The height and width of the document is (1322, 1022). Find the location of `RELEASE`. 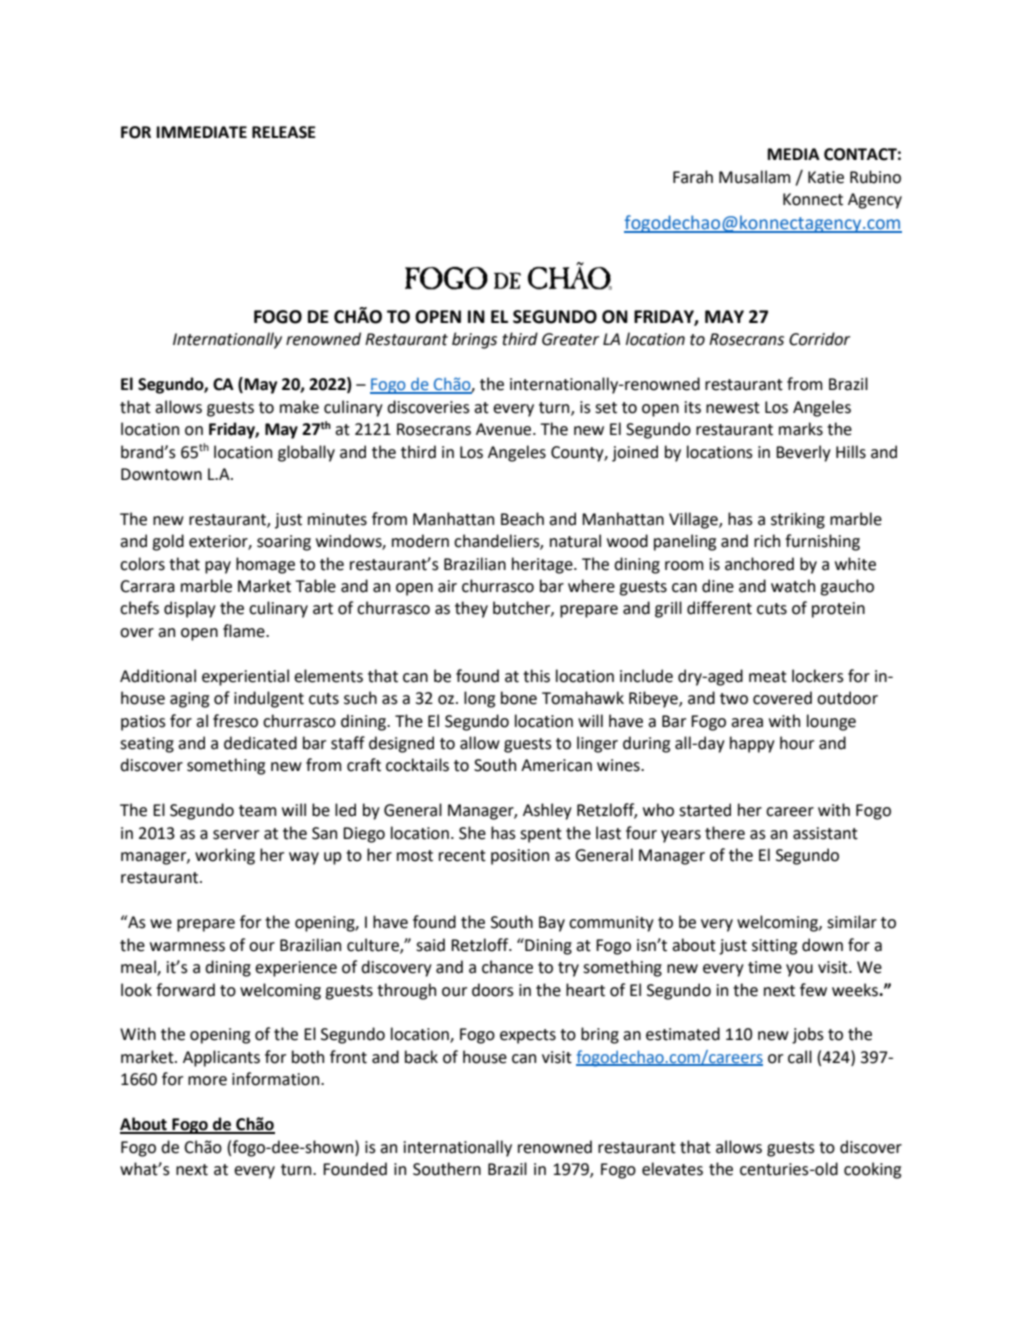

RELEASE is located at coordinates (284, 132).
